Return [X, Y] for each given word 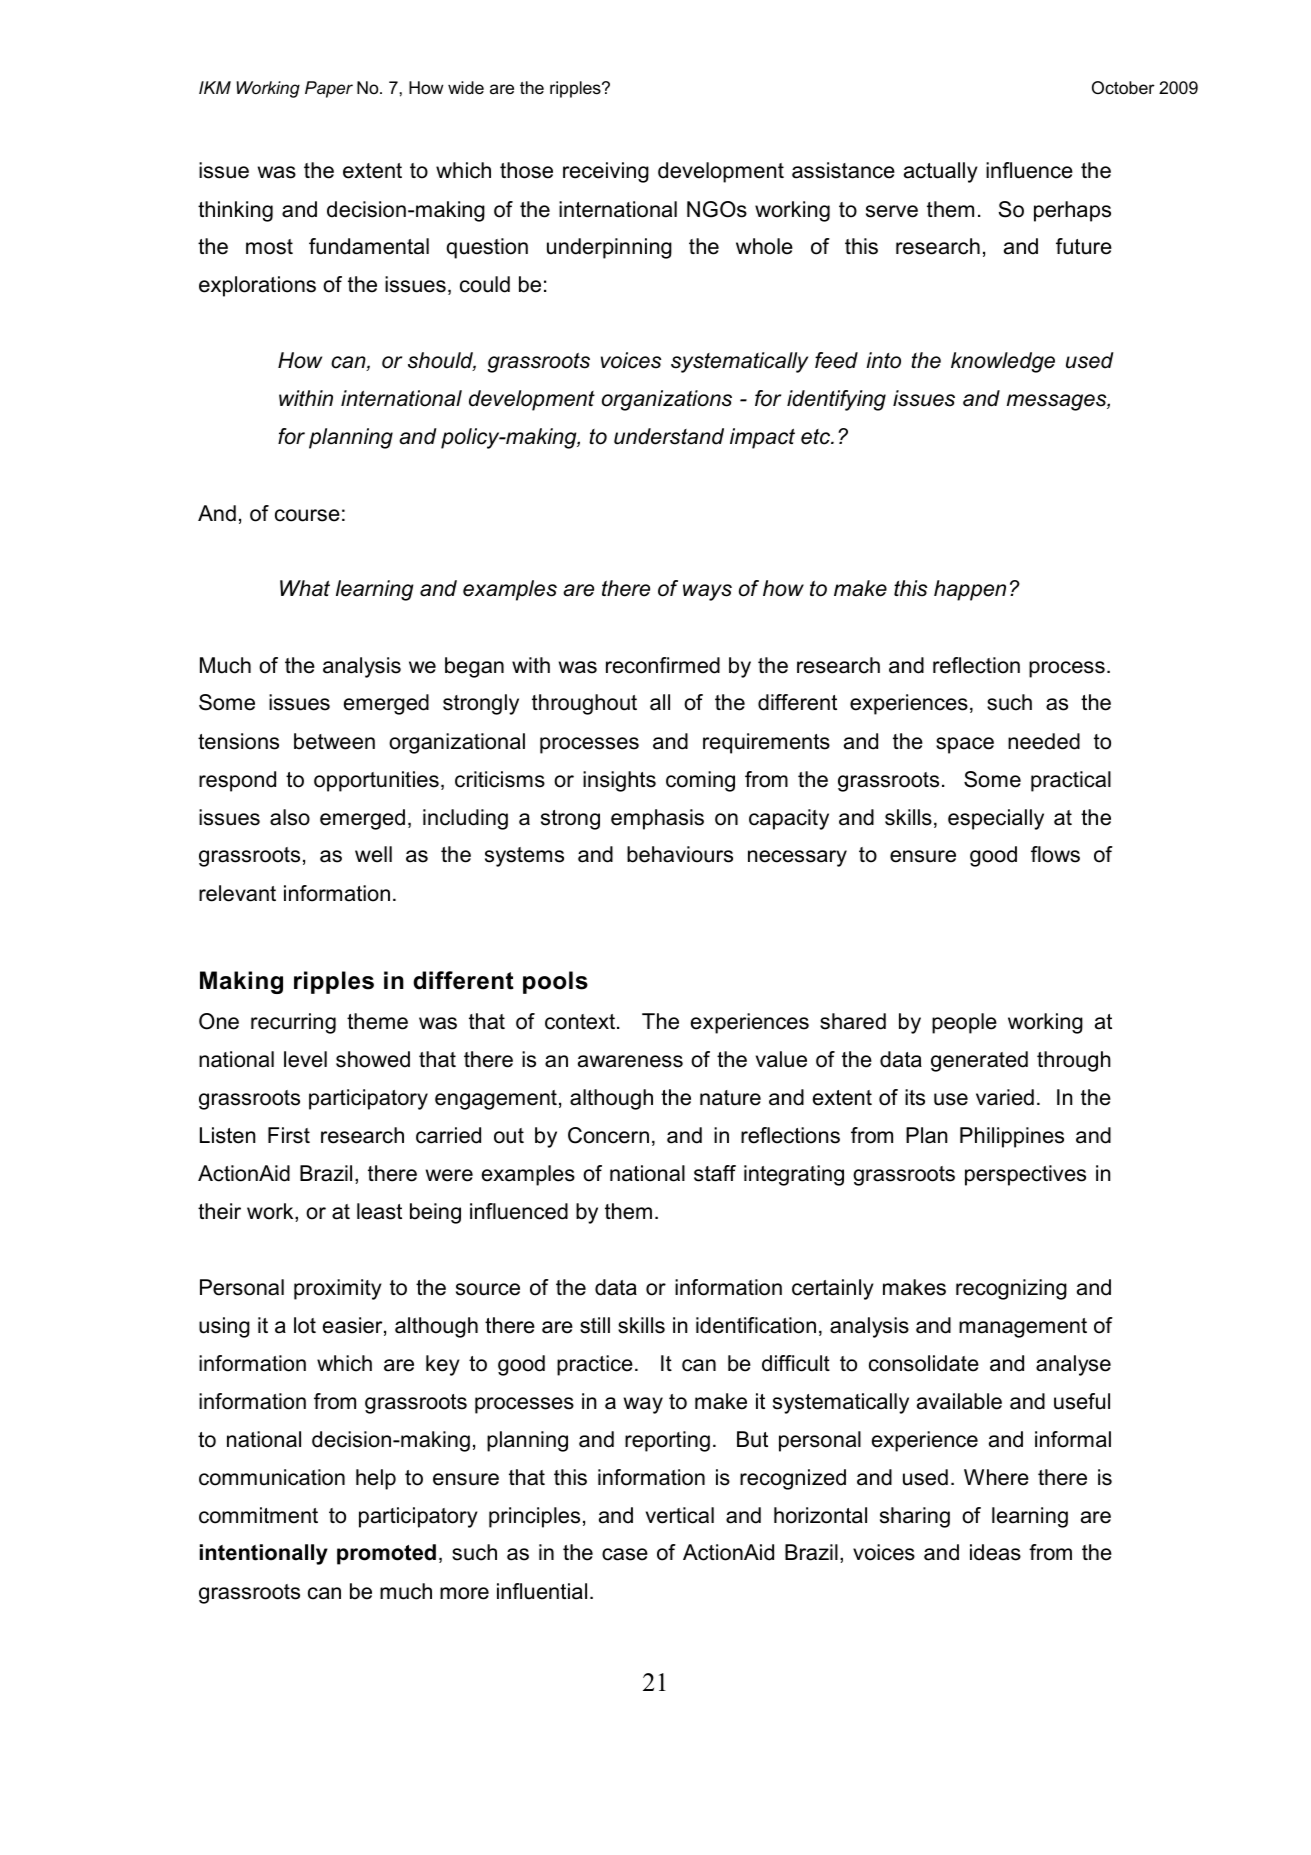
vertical [680, 1515]
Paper [329, 89]
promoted [386, 1554]
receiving [606, 172]
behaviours [680, 854]
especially [996, 819]
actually [941, 172]
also [290, 817]
